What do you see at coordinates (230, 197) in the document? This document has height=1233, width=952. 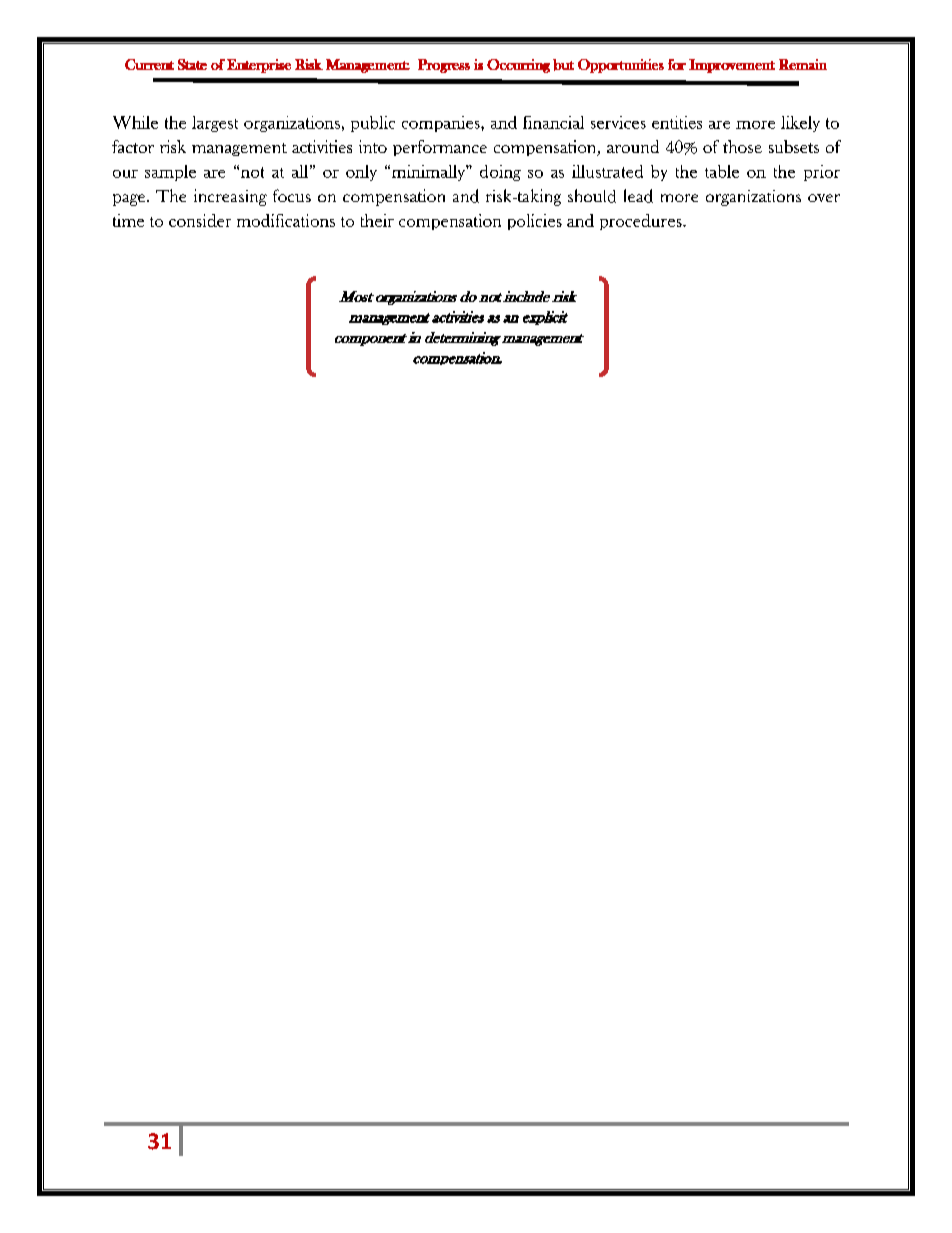 I see `increasing` at bounding box center [230, 197].
